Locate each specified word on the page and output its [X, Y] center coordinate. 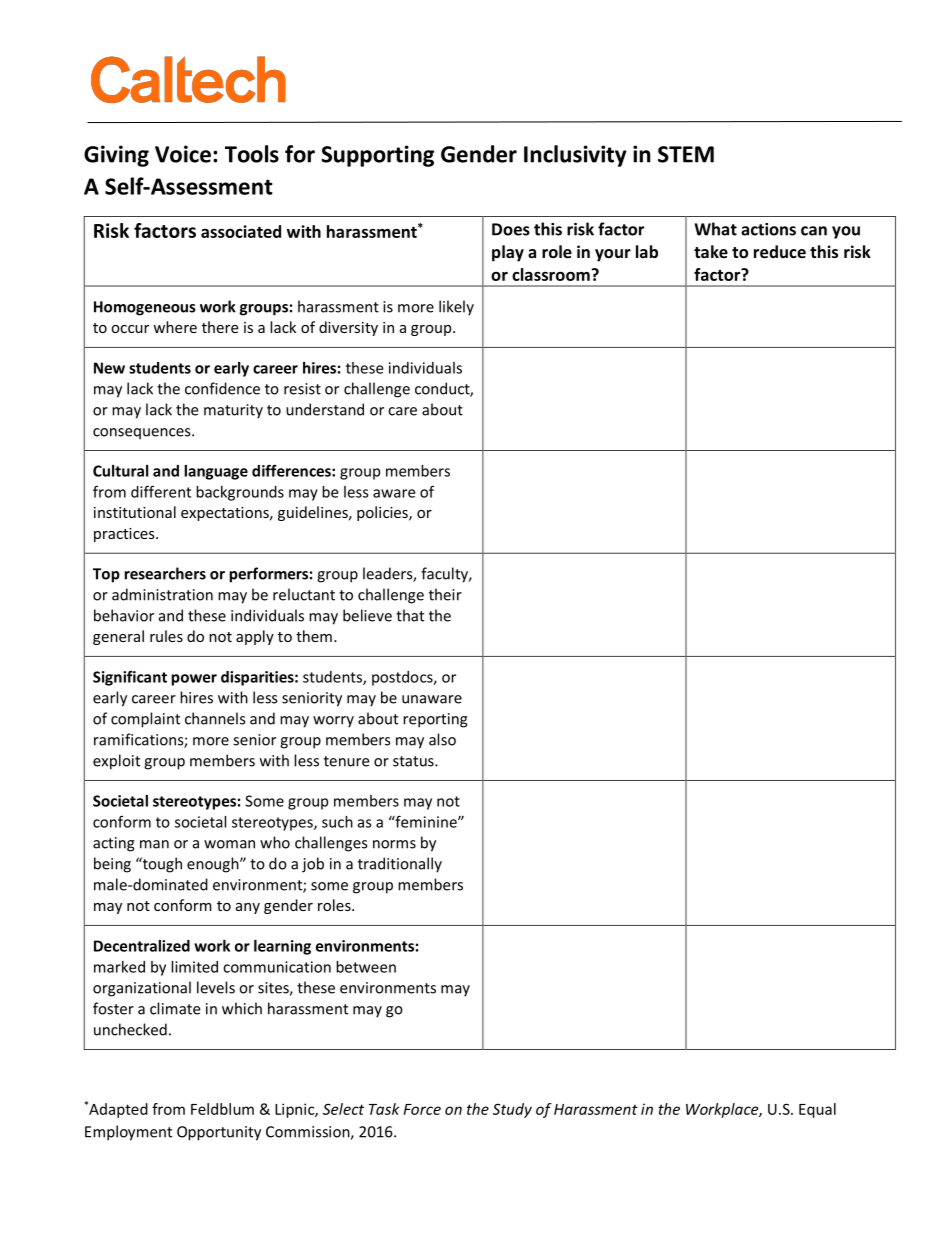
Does [511, 229]
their [445, 594]
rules [166, 636]
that [410, 615]
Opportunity [219, 1133]
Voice [183, 154]
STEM [686, 154]
